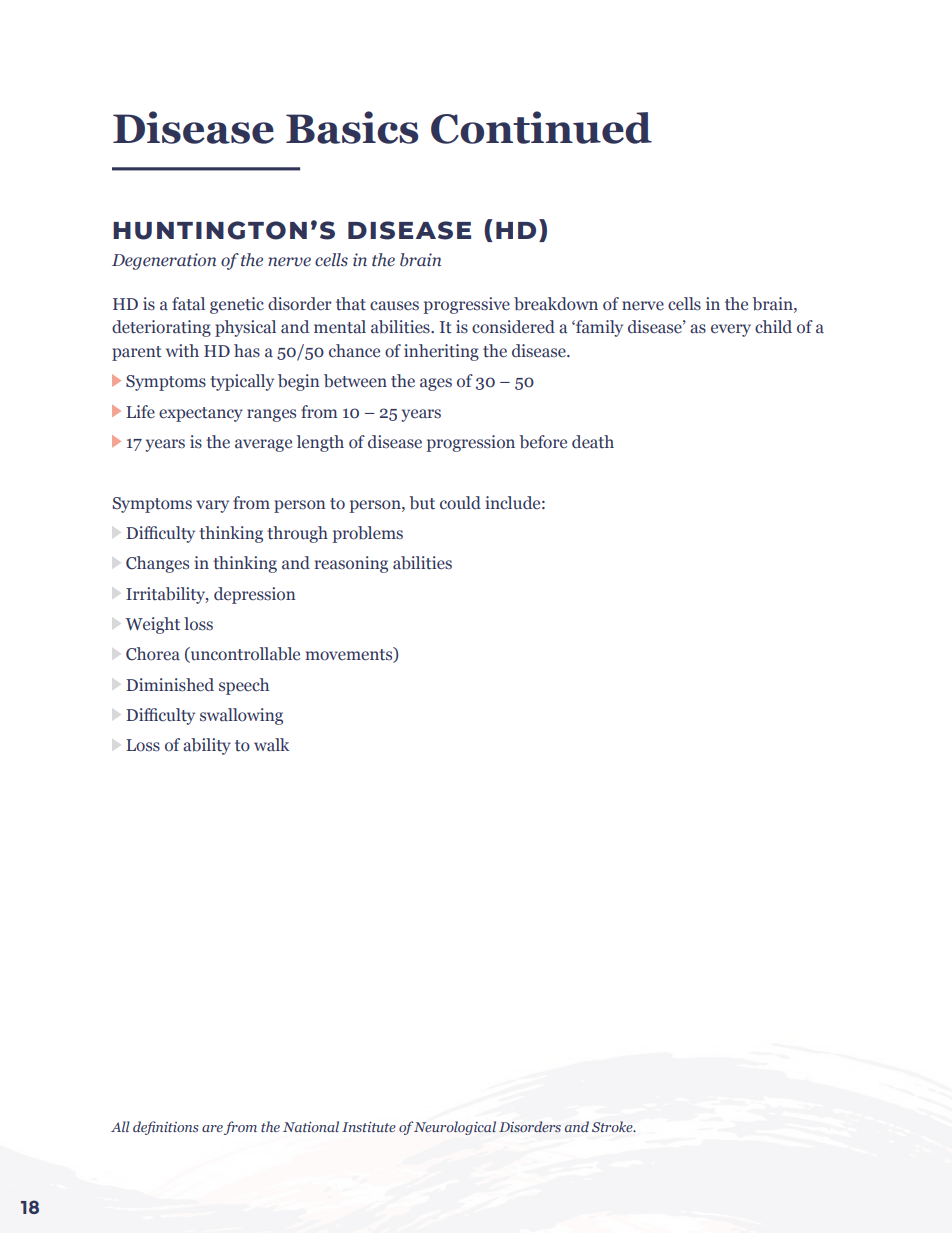 This screenshot has width=952, height=1233. I want to click on every, so click(731, 330).
